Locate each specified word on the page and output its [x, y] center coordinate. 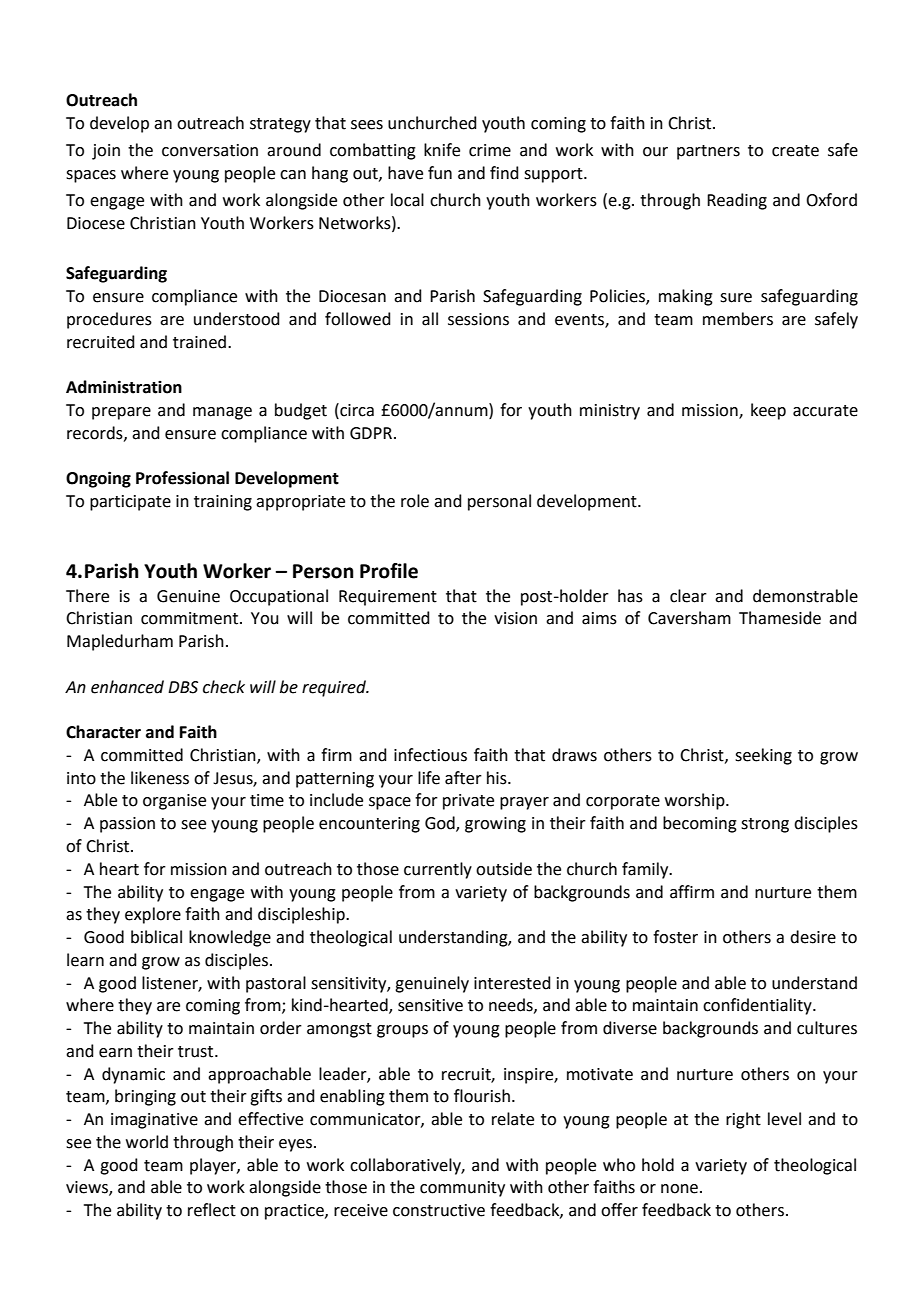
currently [438, 870]
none [681, 1189]
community [462, 1189]
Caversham [689, 618]
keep [768, 411]
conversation [210, 150]
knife [442, 150]
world [147, 1142]
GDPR [371, 433]
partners [708, 152]
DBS [183, 687]
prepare [121, 413]
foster [675, 937]
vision [515, 618]
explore [153, 915]
